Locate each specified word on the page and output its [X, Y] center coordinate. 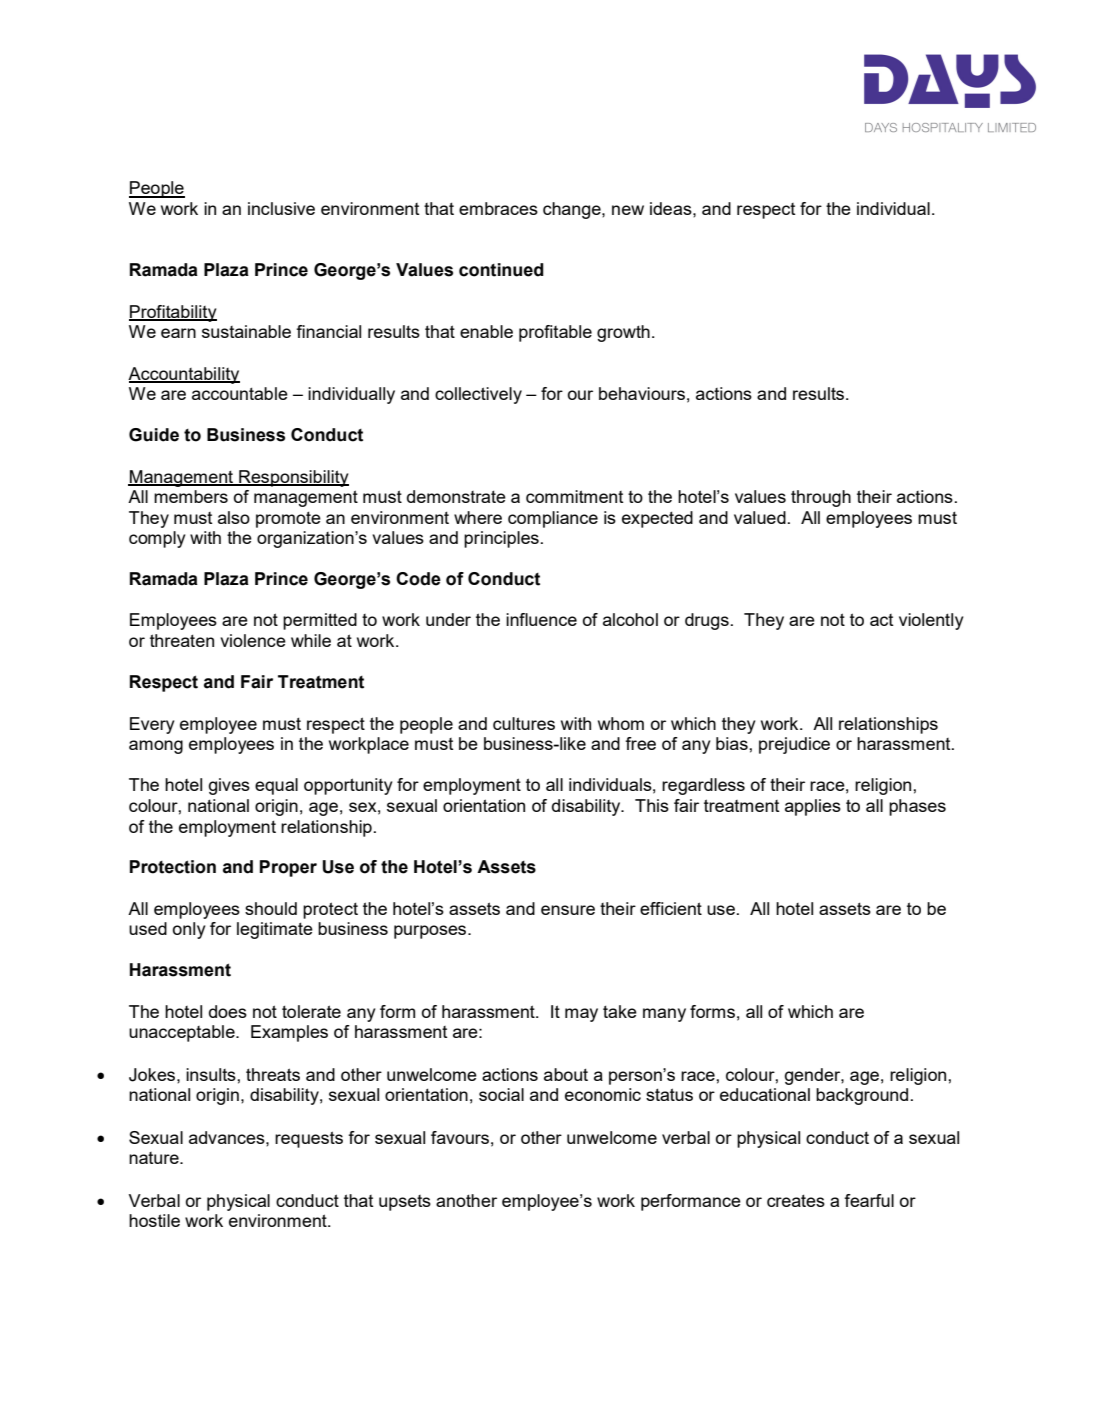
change [573, 210]
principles [501, 539]
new [628, 210]
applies [813, 807]
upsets [405, 1203]
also [234, 517]
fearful [869, 1200]
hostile [154, 1220]
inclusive [281, 208]
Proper [288, 868]
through [821, 498]
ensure [568, 910]
